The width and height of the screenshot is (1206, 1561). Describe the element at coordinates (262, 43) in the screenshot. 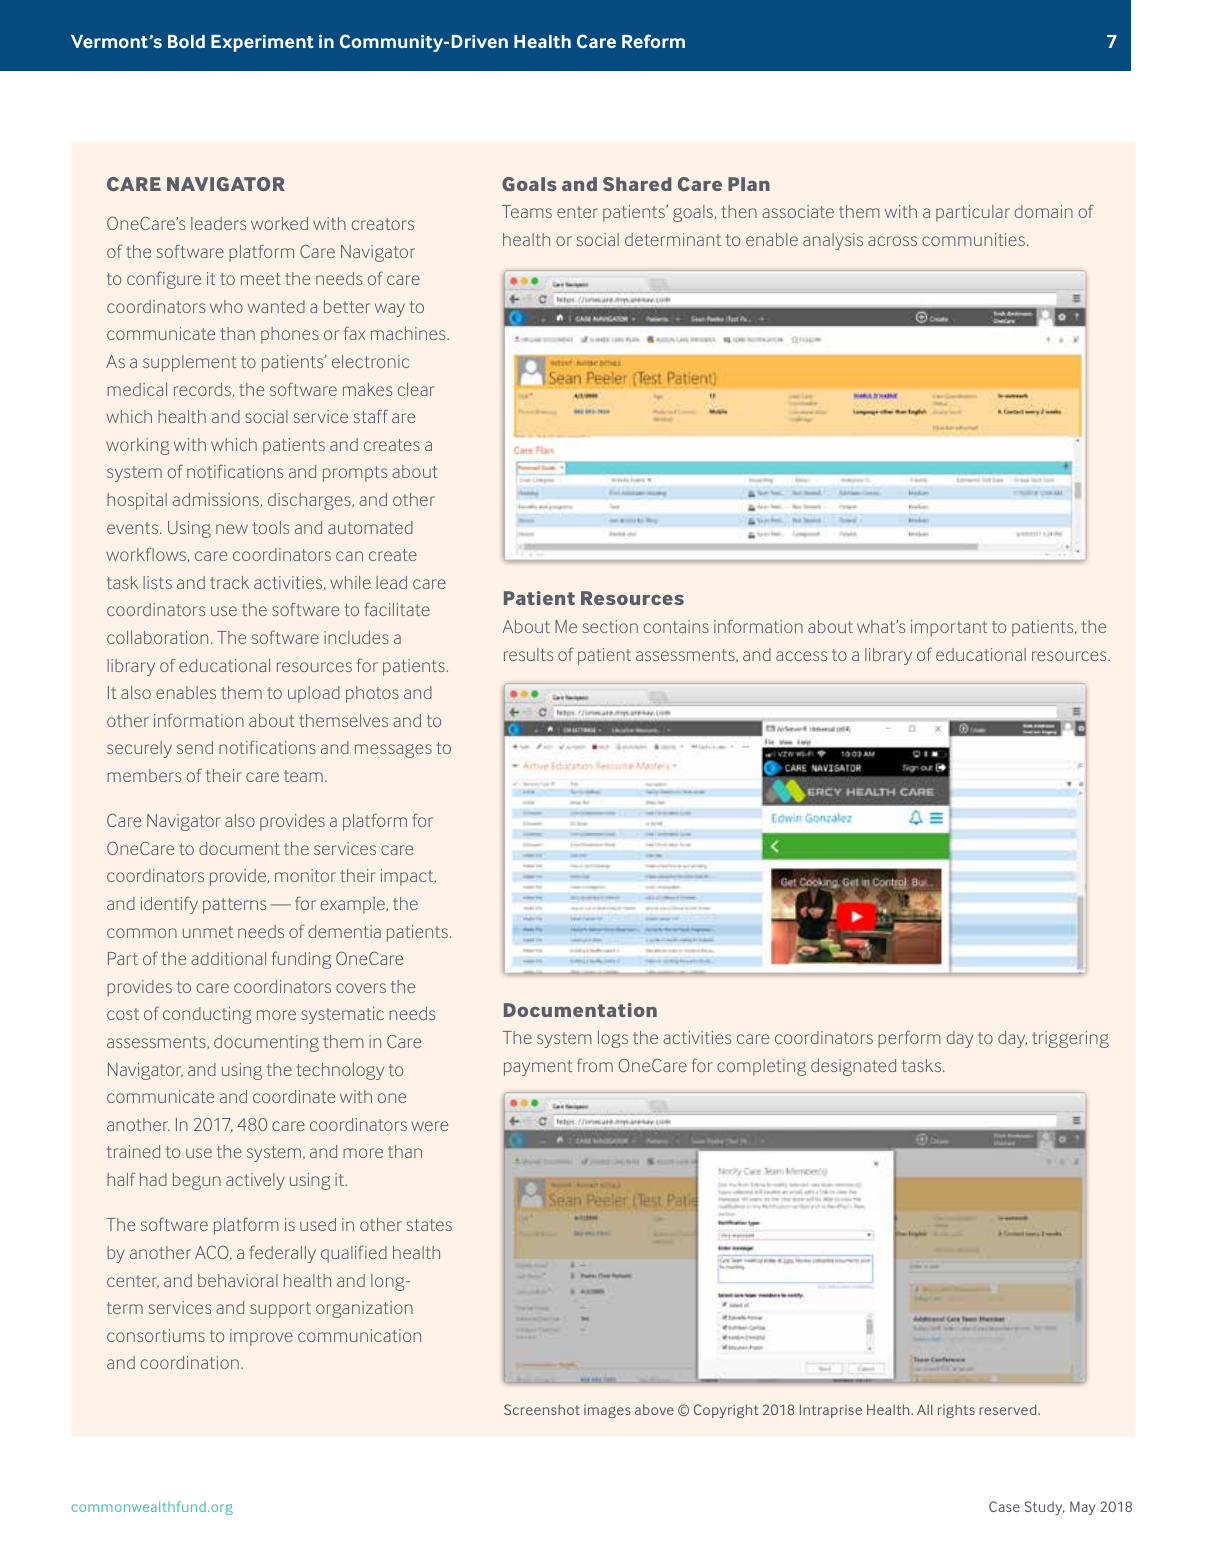

I see `Experiment` at that location.
